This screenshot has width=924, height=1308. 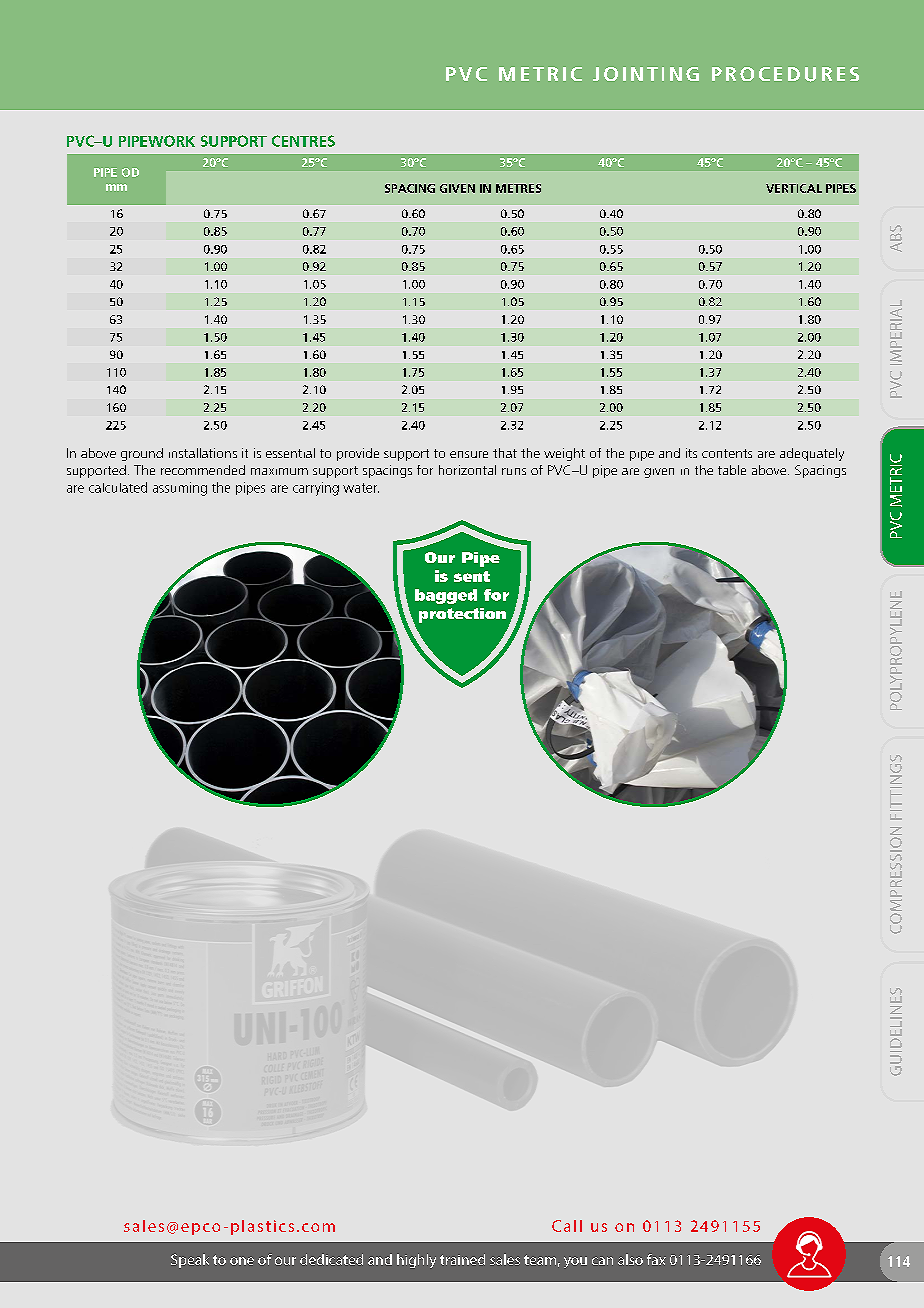 What do you see at coordinates (203, 453) in the screenshot?
I see `installations` at bounding box center [203, 453].
